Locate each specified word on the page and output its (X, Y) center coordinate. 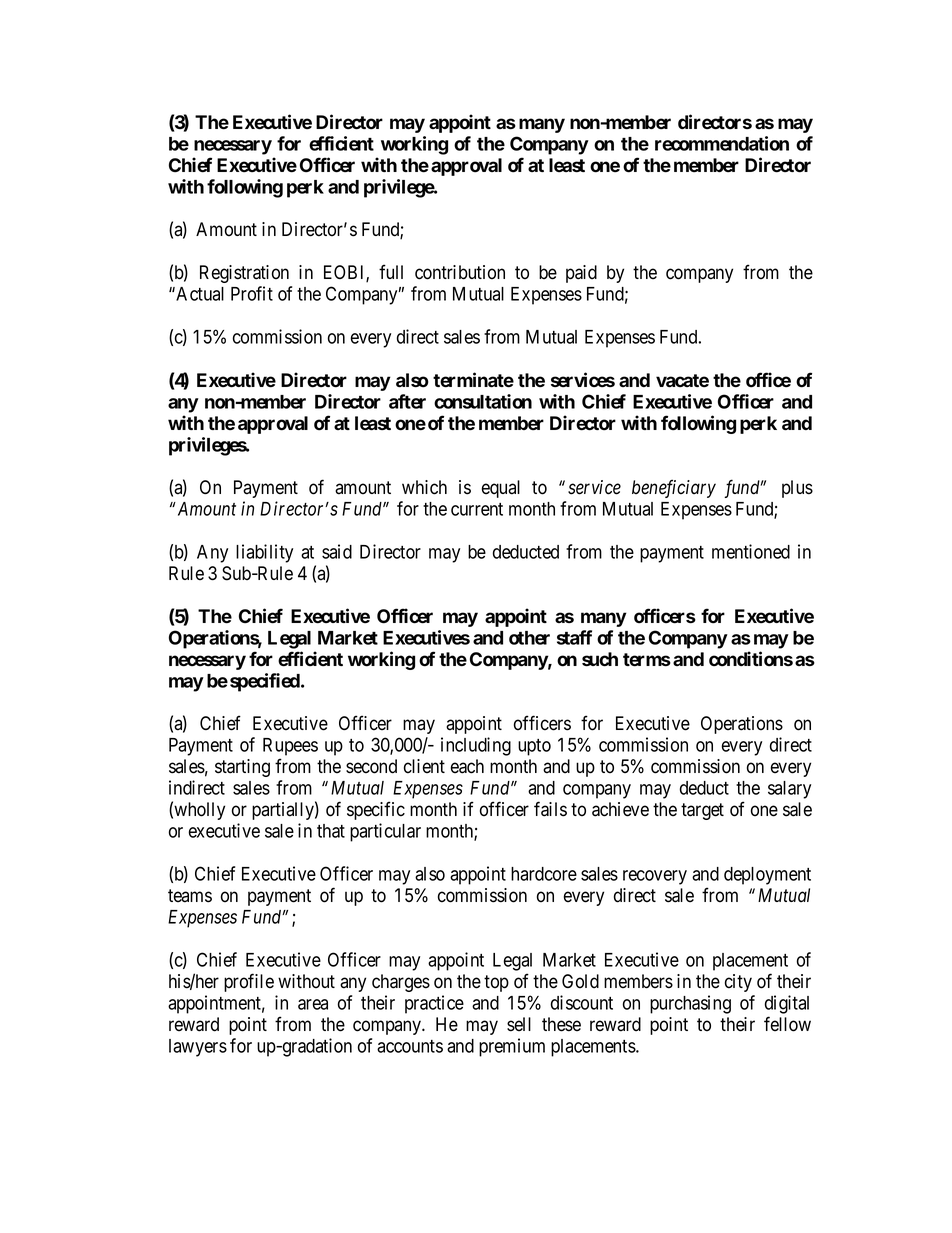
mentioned (751, 551)
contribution (460, 272)
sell (519, 1024)
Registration (244, 274)
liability (264, 553)
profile (249, 982)
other (529, 638)
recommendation (722, 143)
